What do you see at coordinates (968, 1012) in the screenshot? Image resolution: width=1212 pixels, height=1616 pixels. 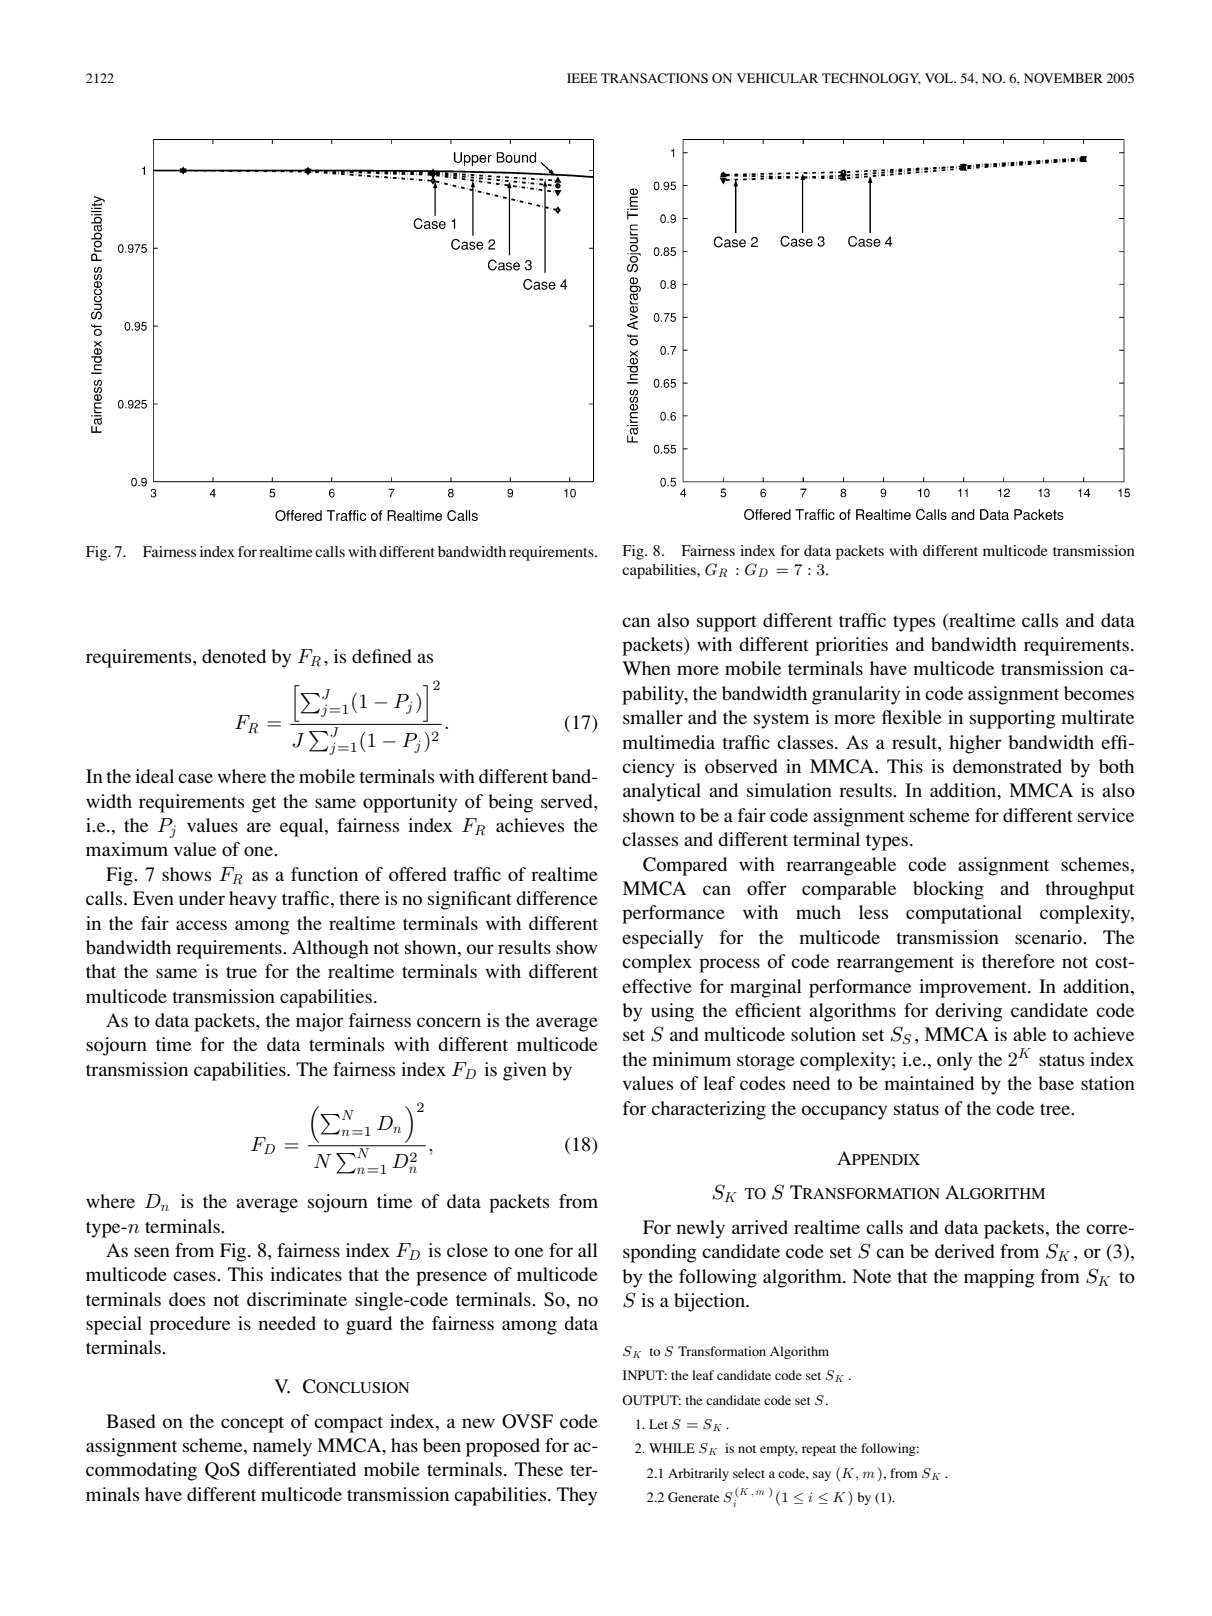 I see `deriving` at bounding box center [968, 1012].
